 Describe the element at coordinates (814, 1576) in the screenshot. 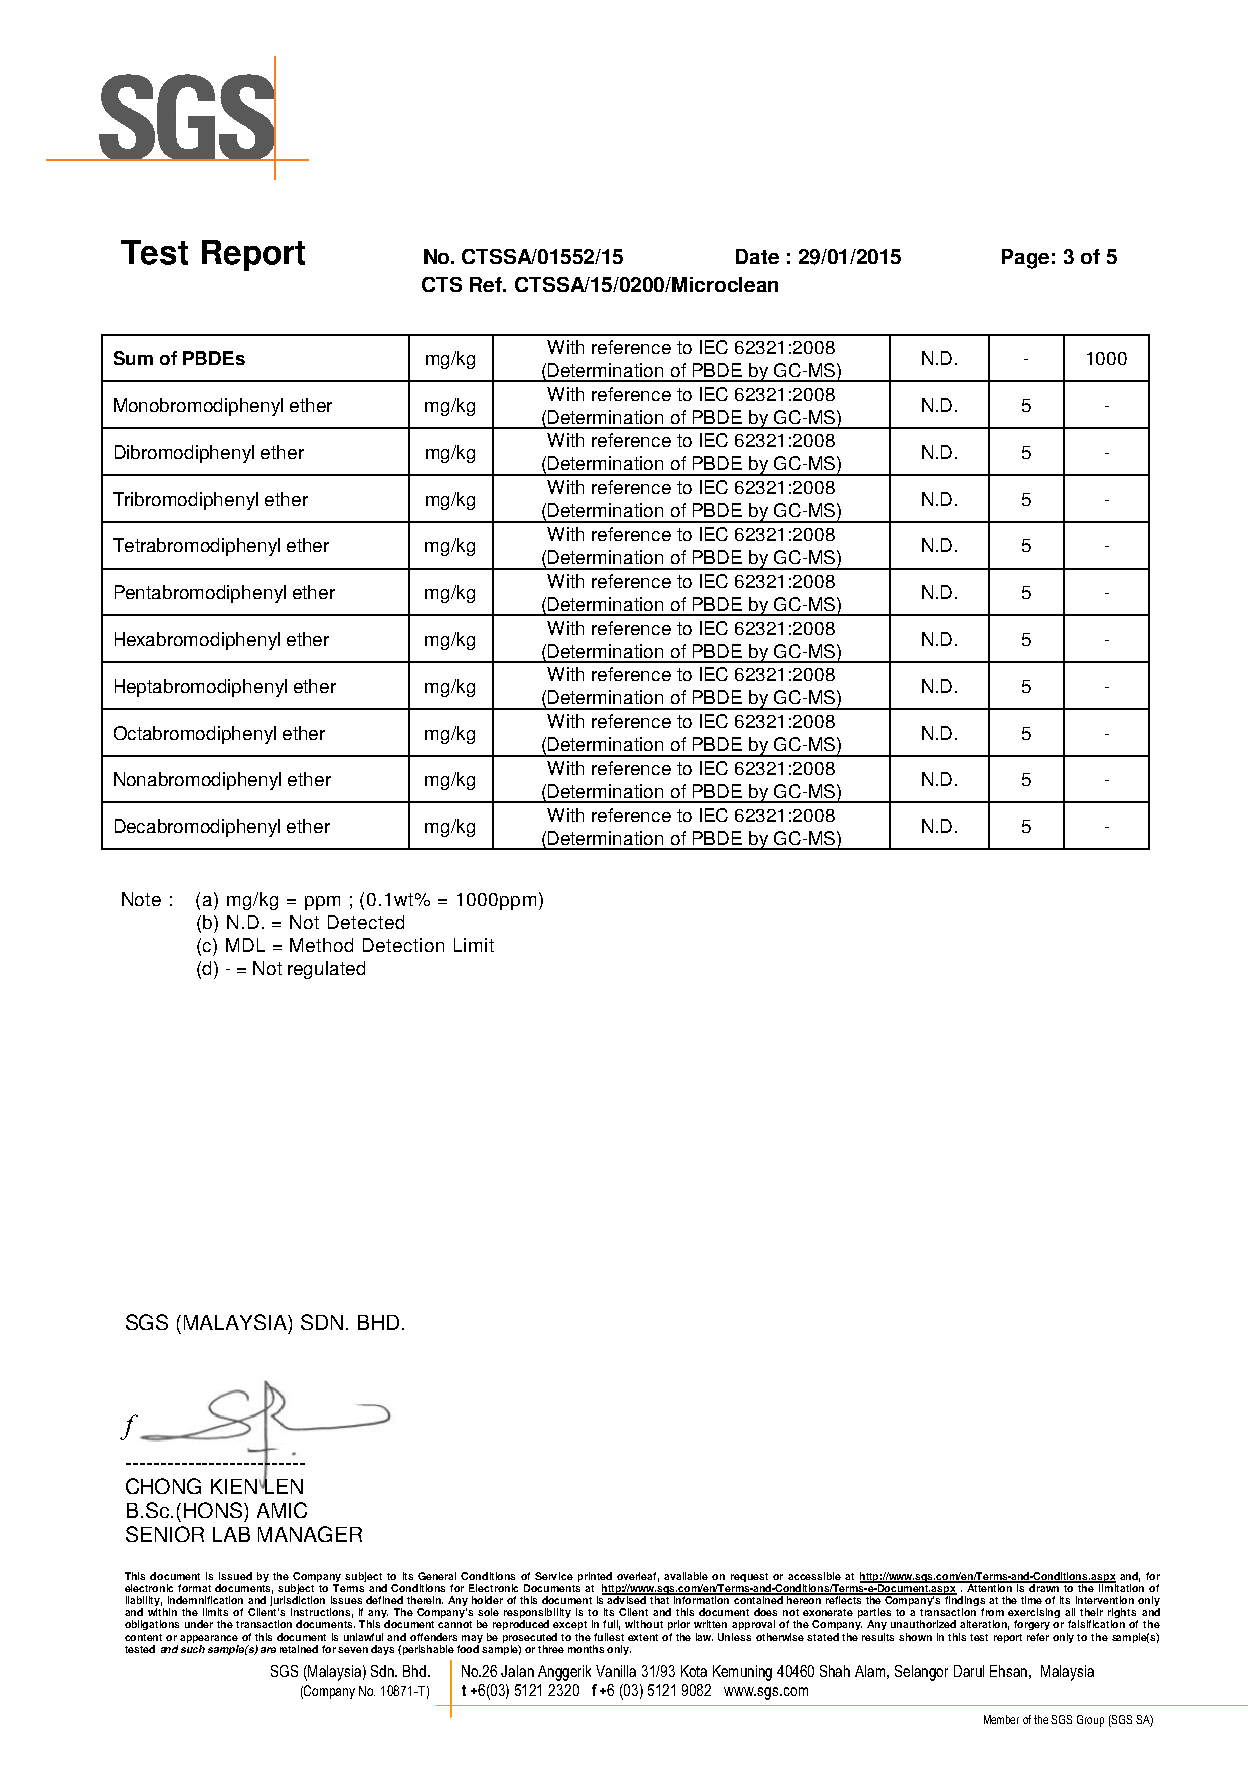

I see `accessible` at that location.
